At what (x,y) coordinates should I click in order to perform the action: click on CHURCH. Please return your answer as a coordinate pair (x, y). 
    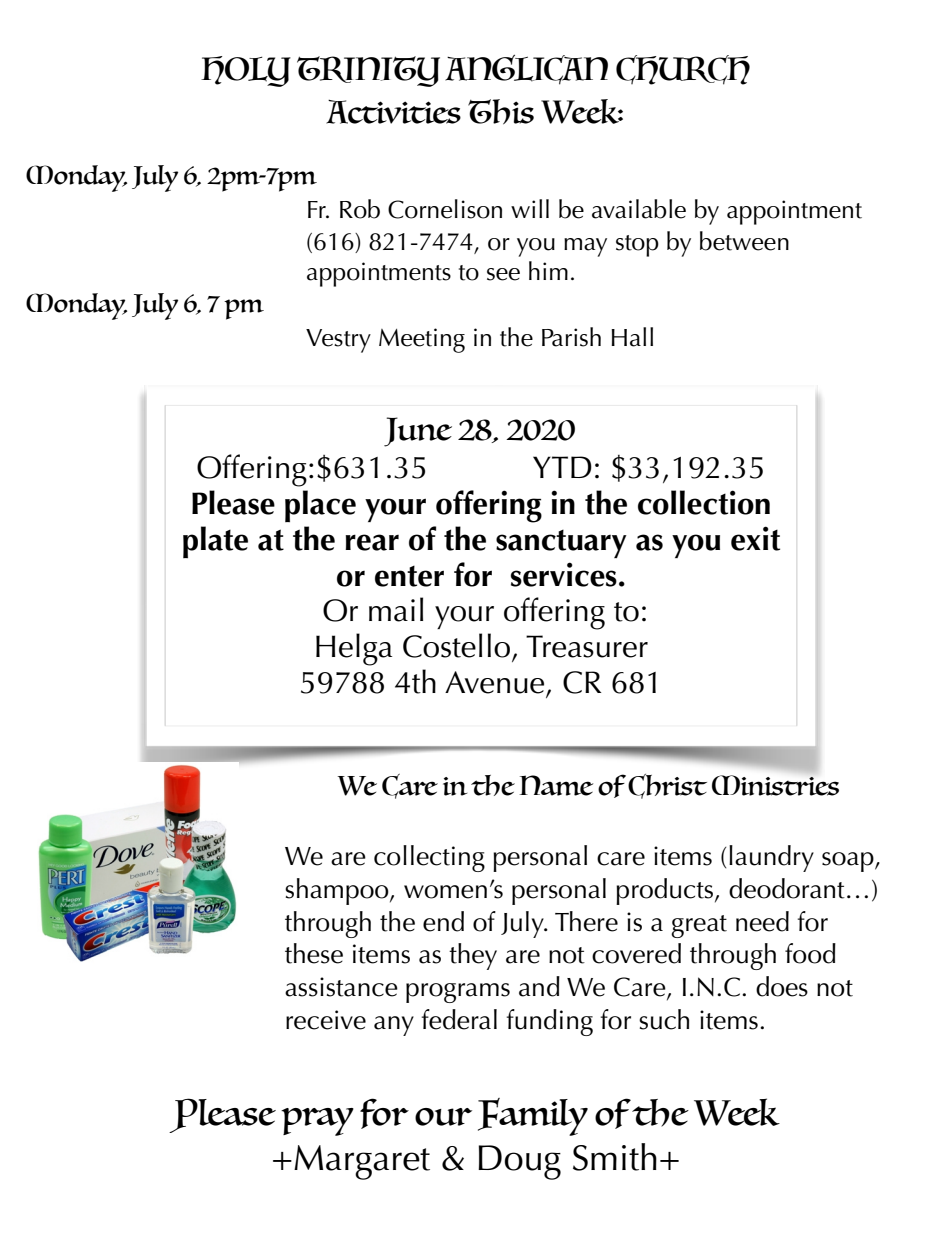
    Looking at the image, I should click on (683, 70).
